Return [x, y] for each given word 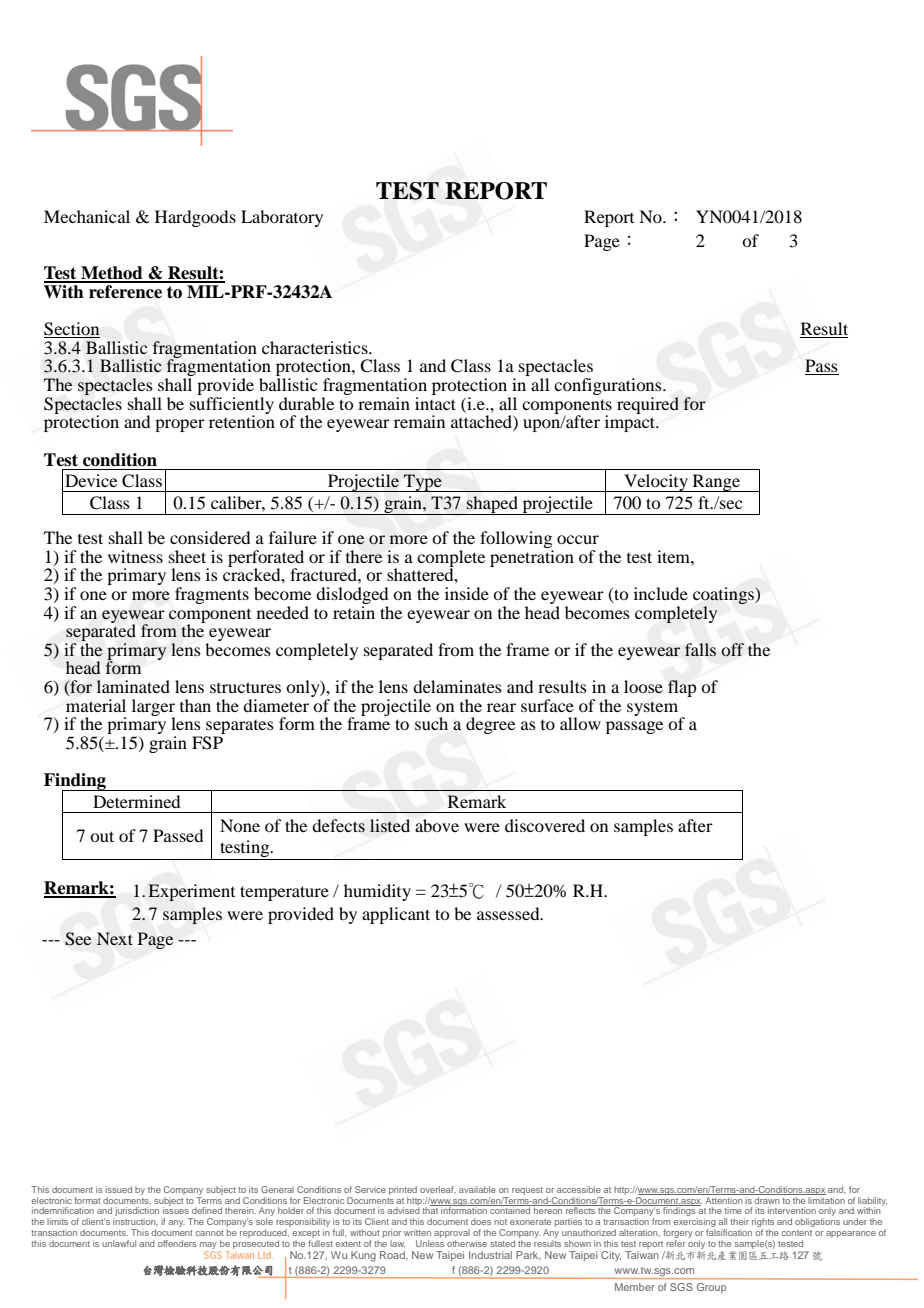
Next [115, 938]
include [661, 593]
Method [112, 274]
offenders [177, 1243]
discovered [545, 825]
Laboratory [282, 218]
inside [467, 593]
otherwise [467, 1243]
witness [135, 556]
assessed [509, 913]
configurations [609, 388]
